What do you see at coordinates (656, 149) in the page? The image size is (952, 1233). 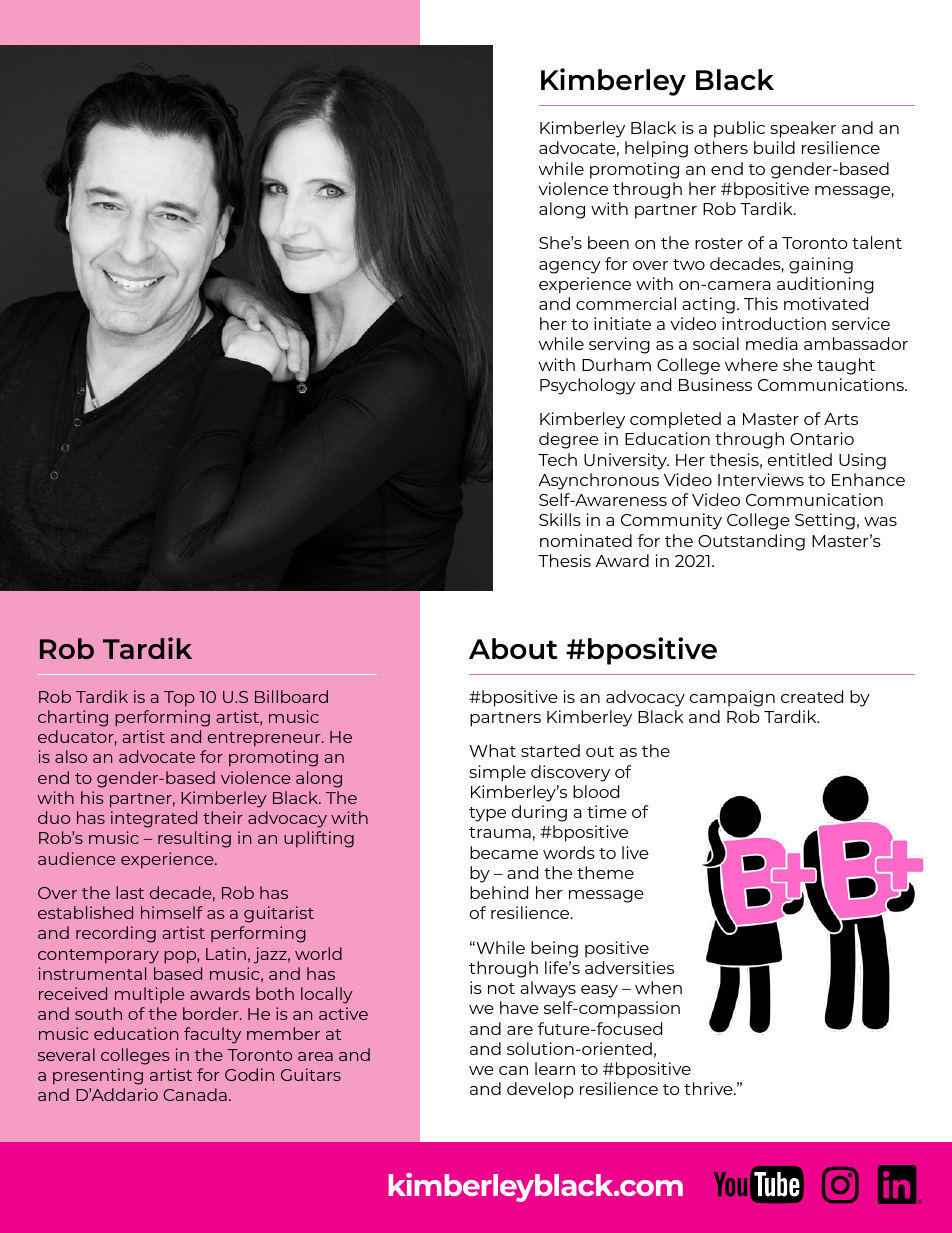 I see `helping` at bounding box center [656, 149].
